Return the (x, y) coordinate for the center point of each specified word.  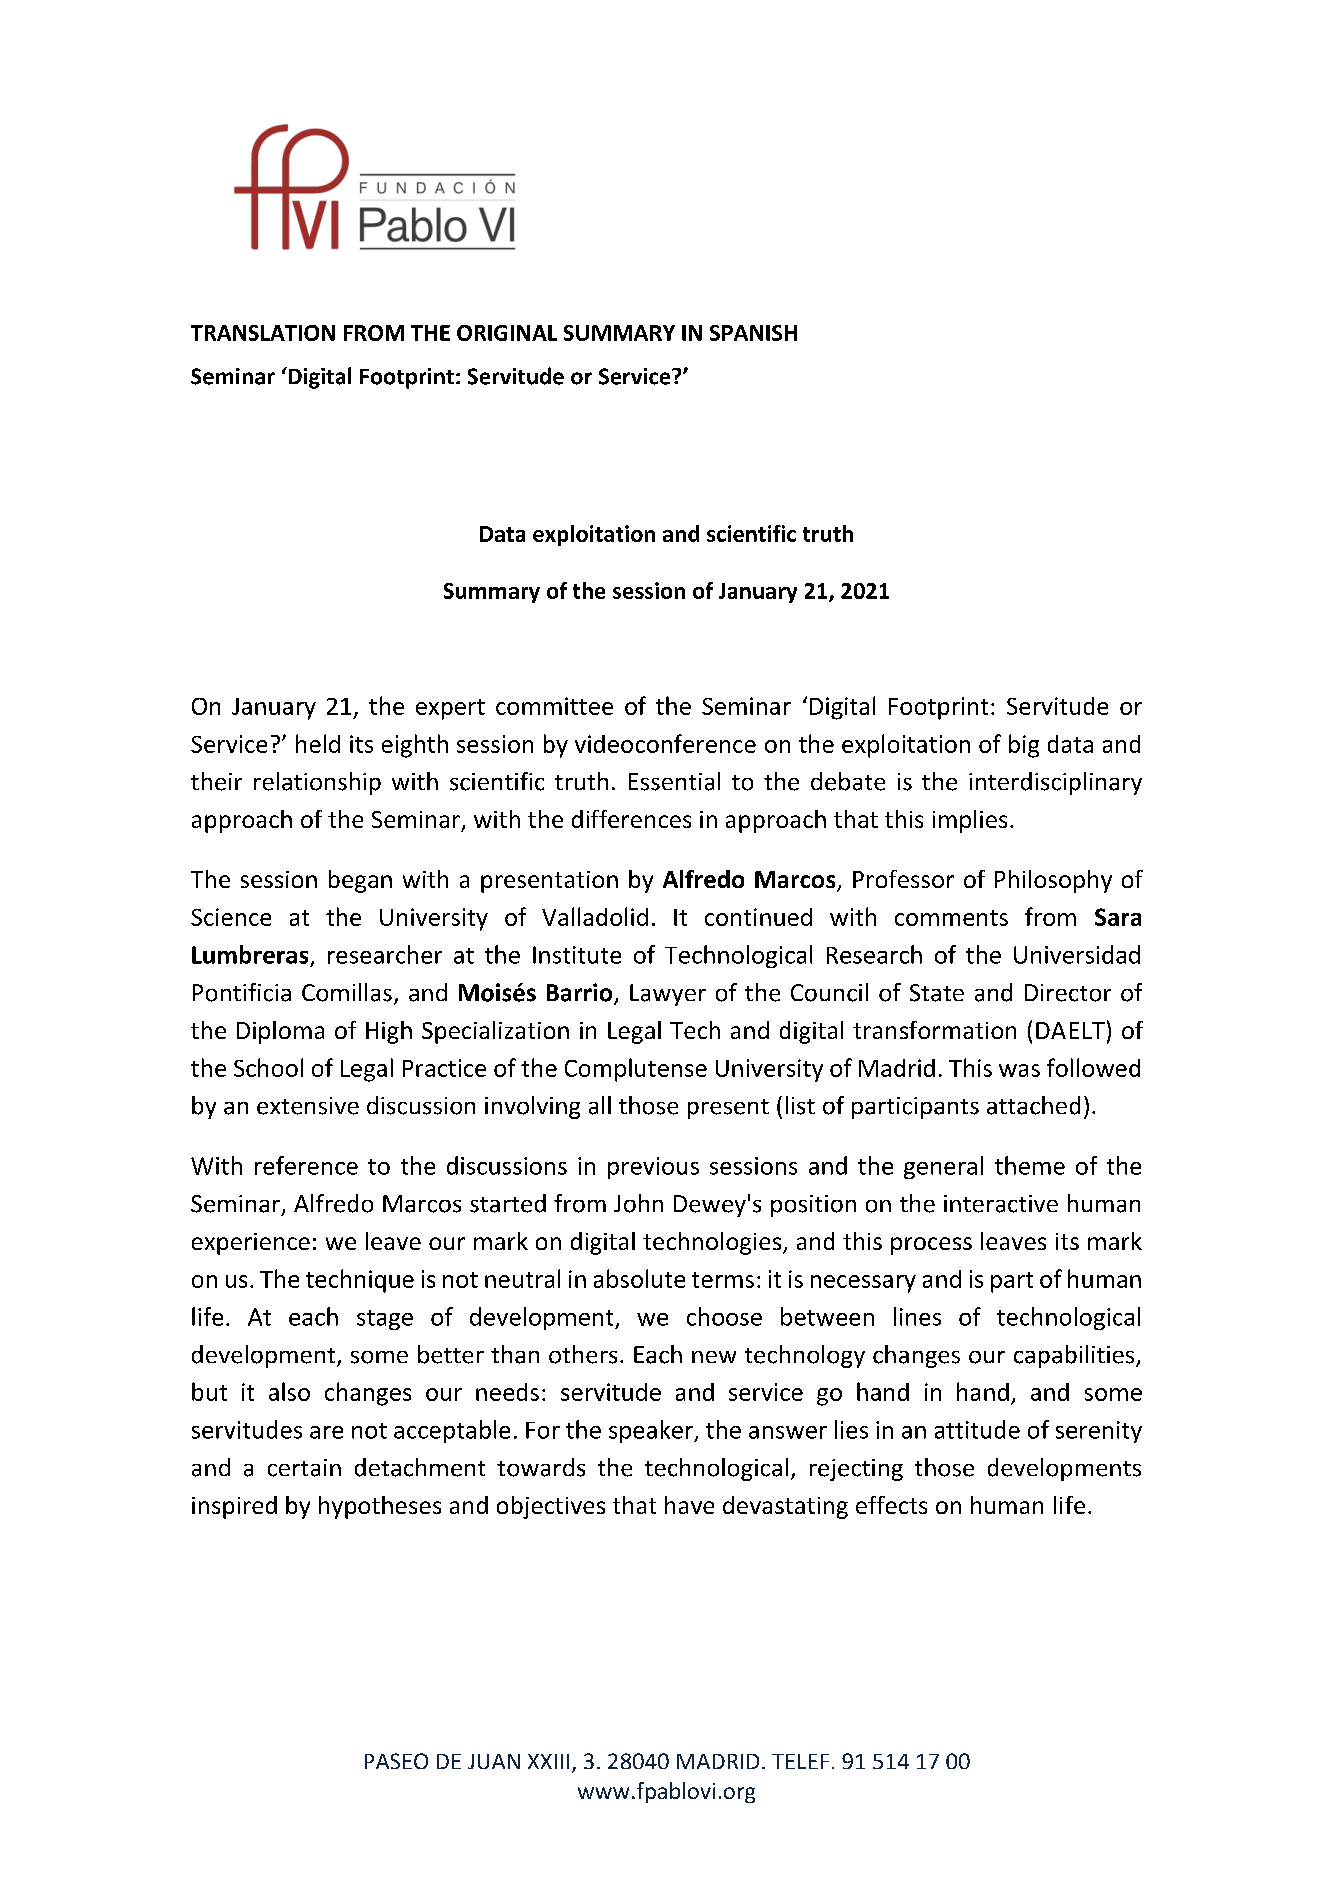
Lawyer (668, 995)
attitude (977, 1429)
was (1019, 1070)
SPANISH (753, 333)
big (1024, 746)
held (318, 743)
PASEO (396, 1761)
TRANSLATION (263, 333)
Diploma (280, 1032)
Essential (674, 781)
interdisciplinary (1055, 783)
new (714, 1357)
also (289, 1391)
